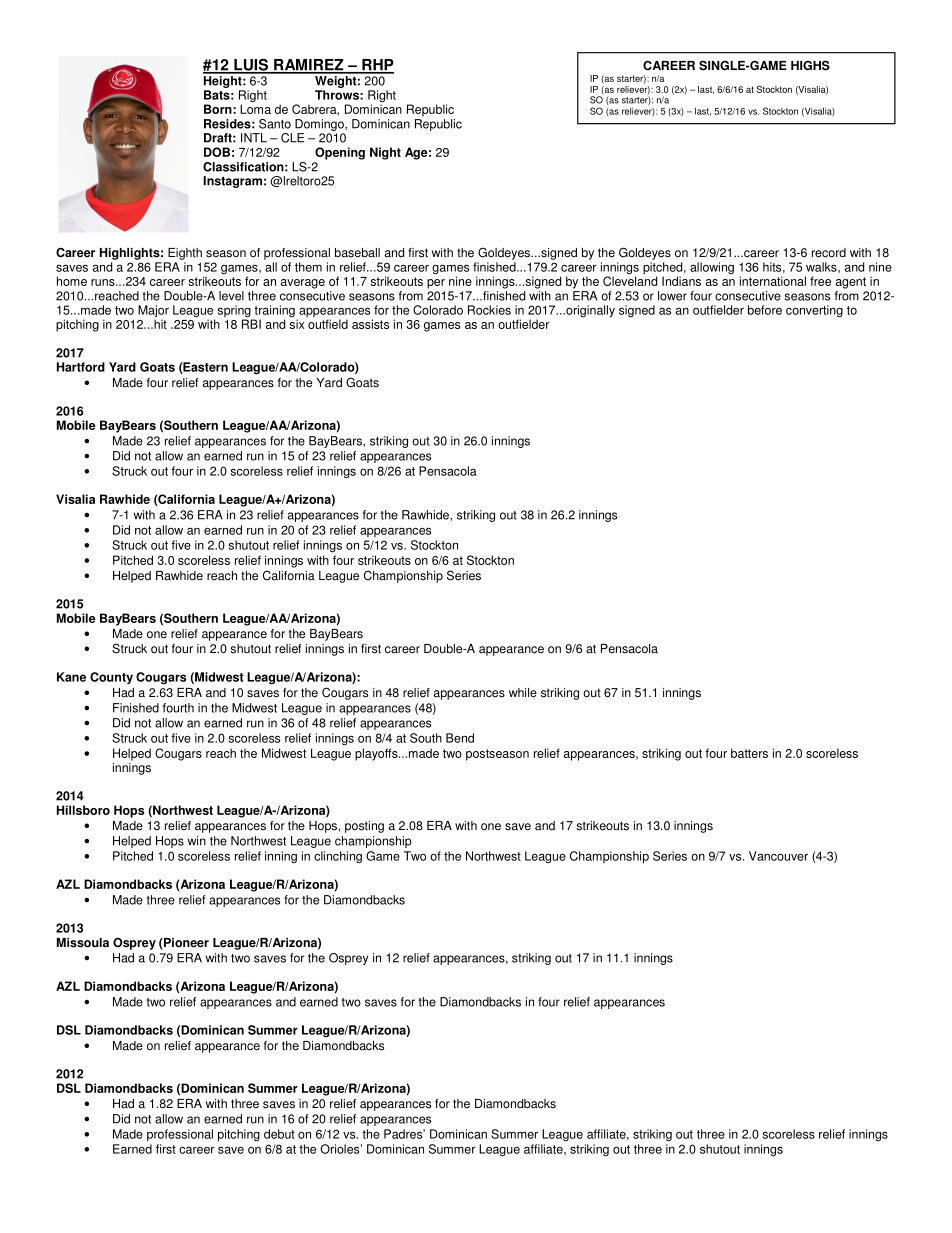 The image size is (952, 1233). What do you see at coordinates (279, 1134) in the screenshot?
I see `debut` at bounding box center [279, 1134].
